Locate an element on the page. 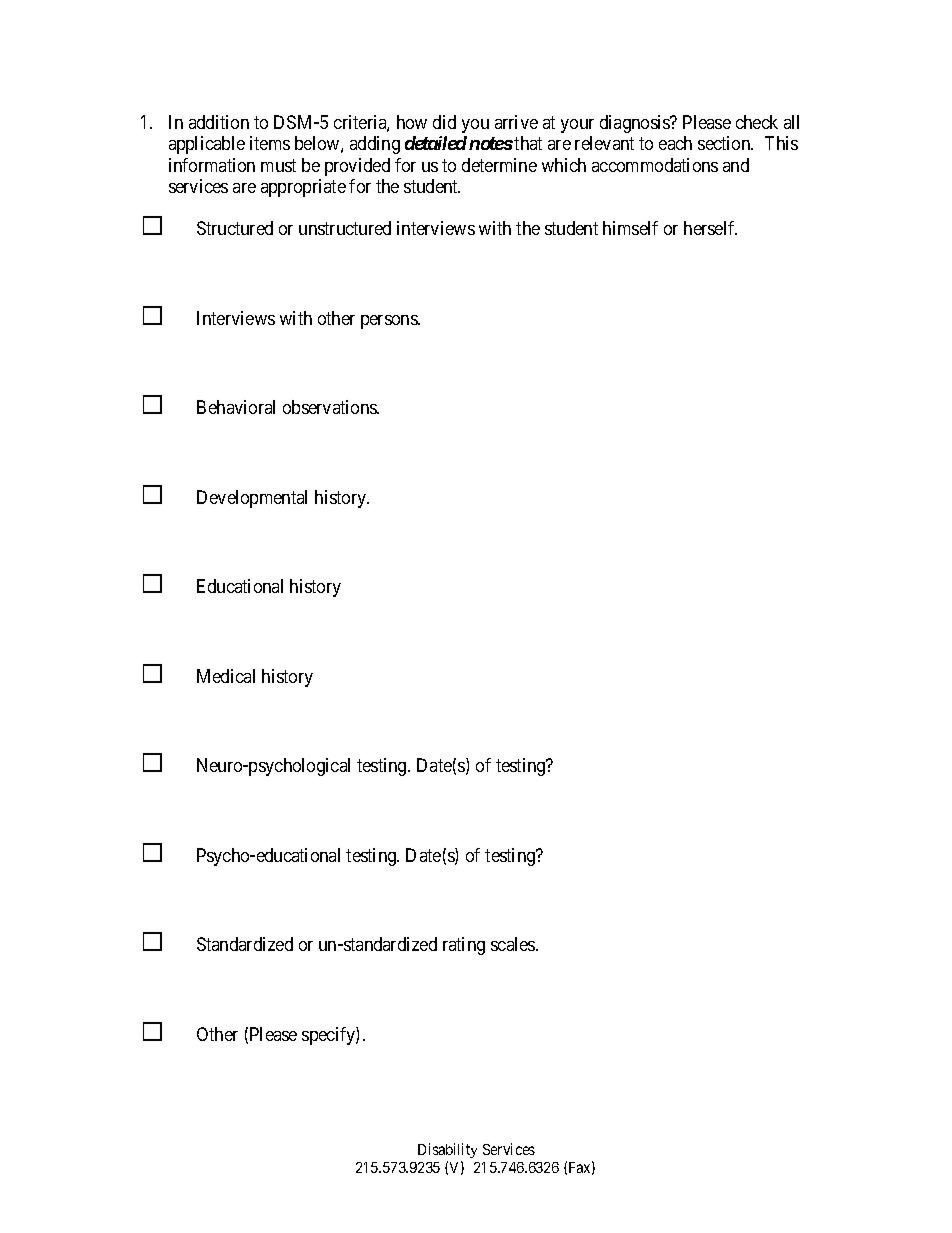  Disability is located at coordinates (447, 1150).
